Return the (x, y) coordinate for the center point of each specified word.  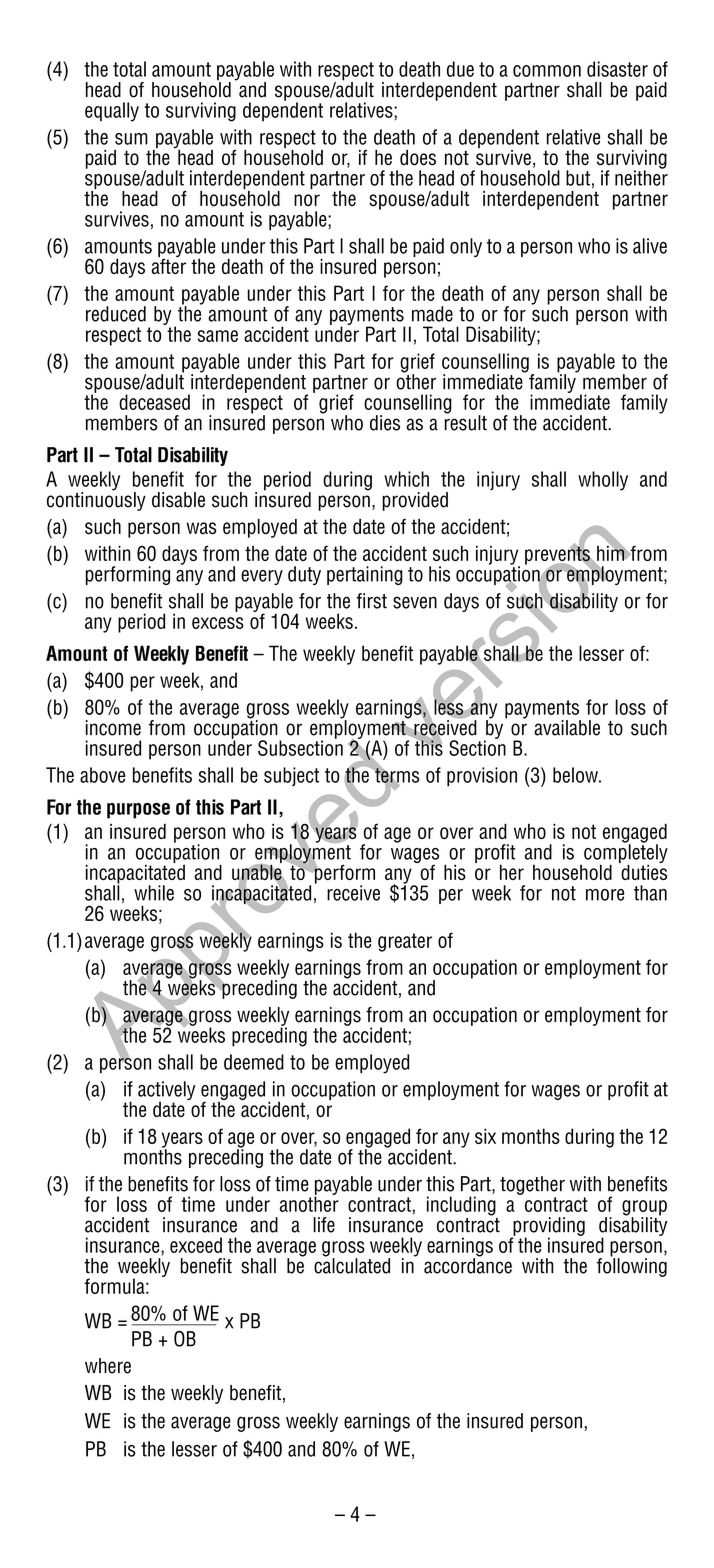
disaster (617, 69)
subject (291, 776)
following (632, 1266)
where (108, 1366)
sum (131, 139)
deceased (154, 402)
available (567, 728)
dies (385, 423)
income (113, 728)
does (418, 157)
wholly (603, 481)
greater (405, 942)
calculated (352, 1265)
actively (166, 1092)
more (605, 895)
